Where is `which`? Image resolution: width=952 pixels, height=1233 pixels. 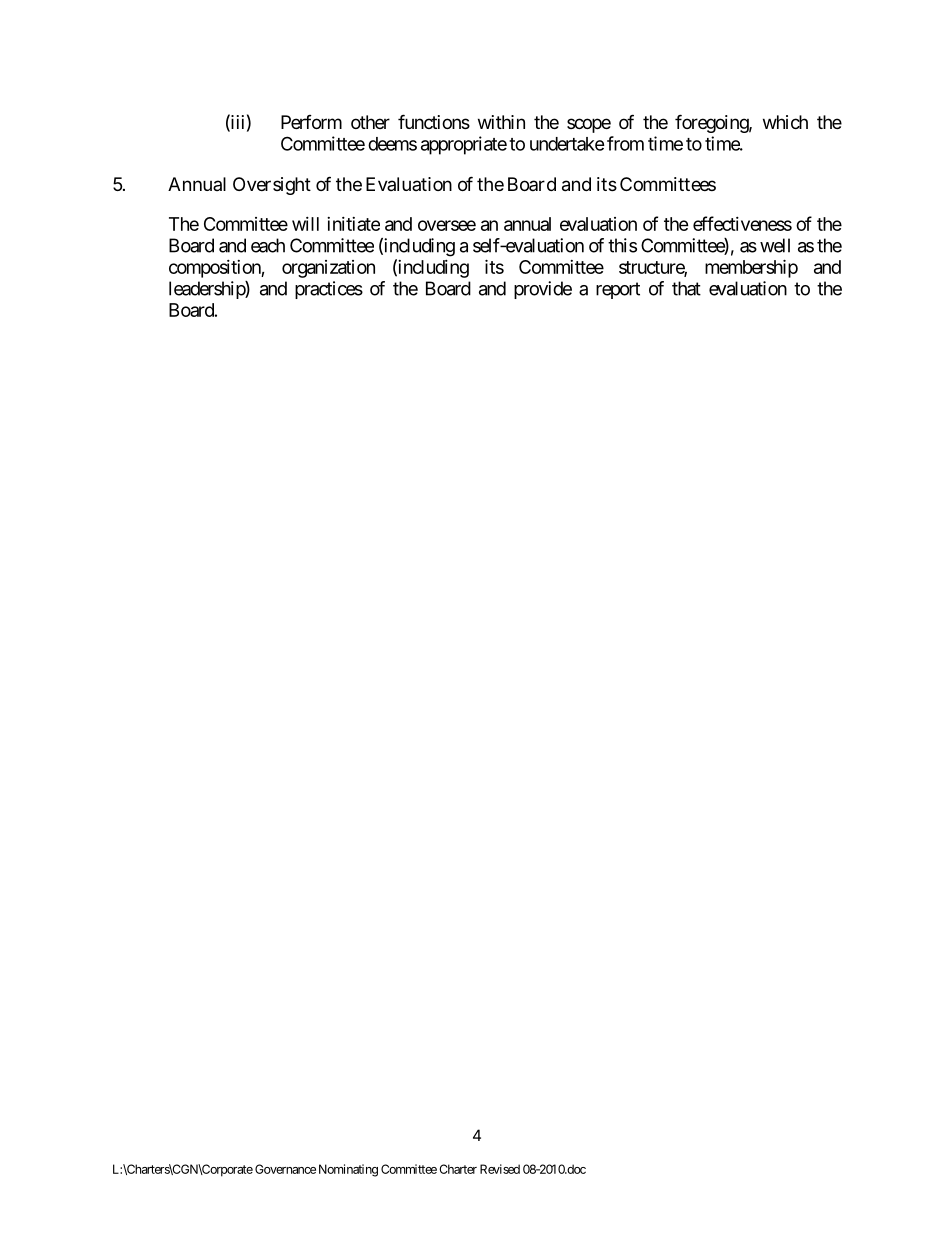 which is located at coordinates (785, 122).
